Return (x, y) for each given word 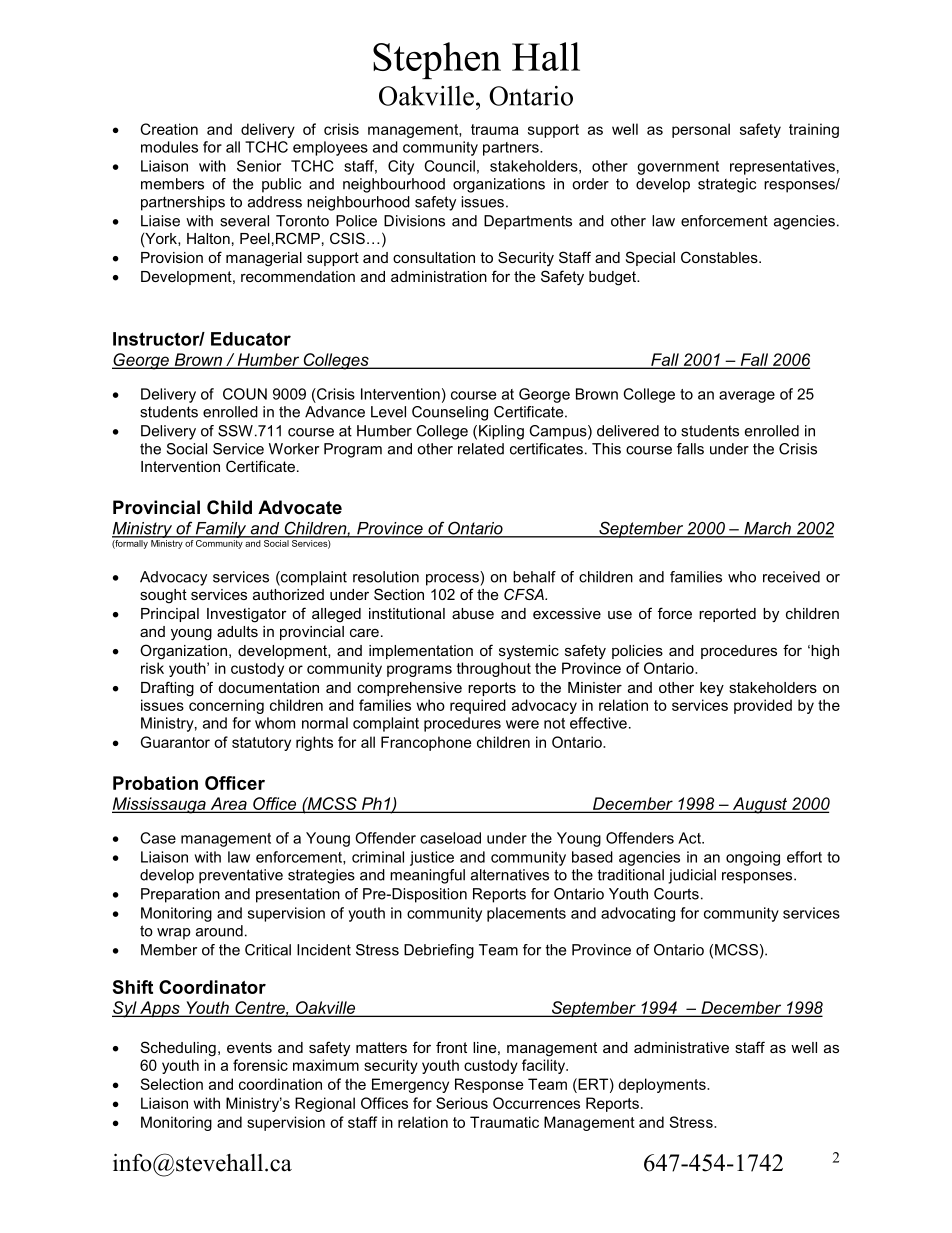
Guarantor (175, 742)
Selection (171, 1084)
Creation (169, 129)
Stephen (437, 60)
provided (763, 706)
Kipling (501, 432)
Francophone (426, 743)
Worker (294, 449)
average (747, 397)
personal (701, 130)
